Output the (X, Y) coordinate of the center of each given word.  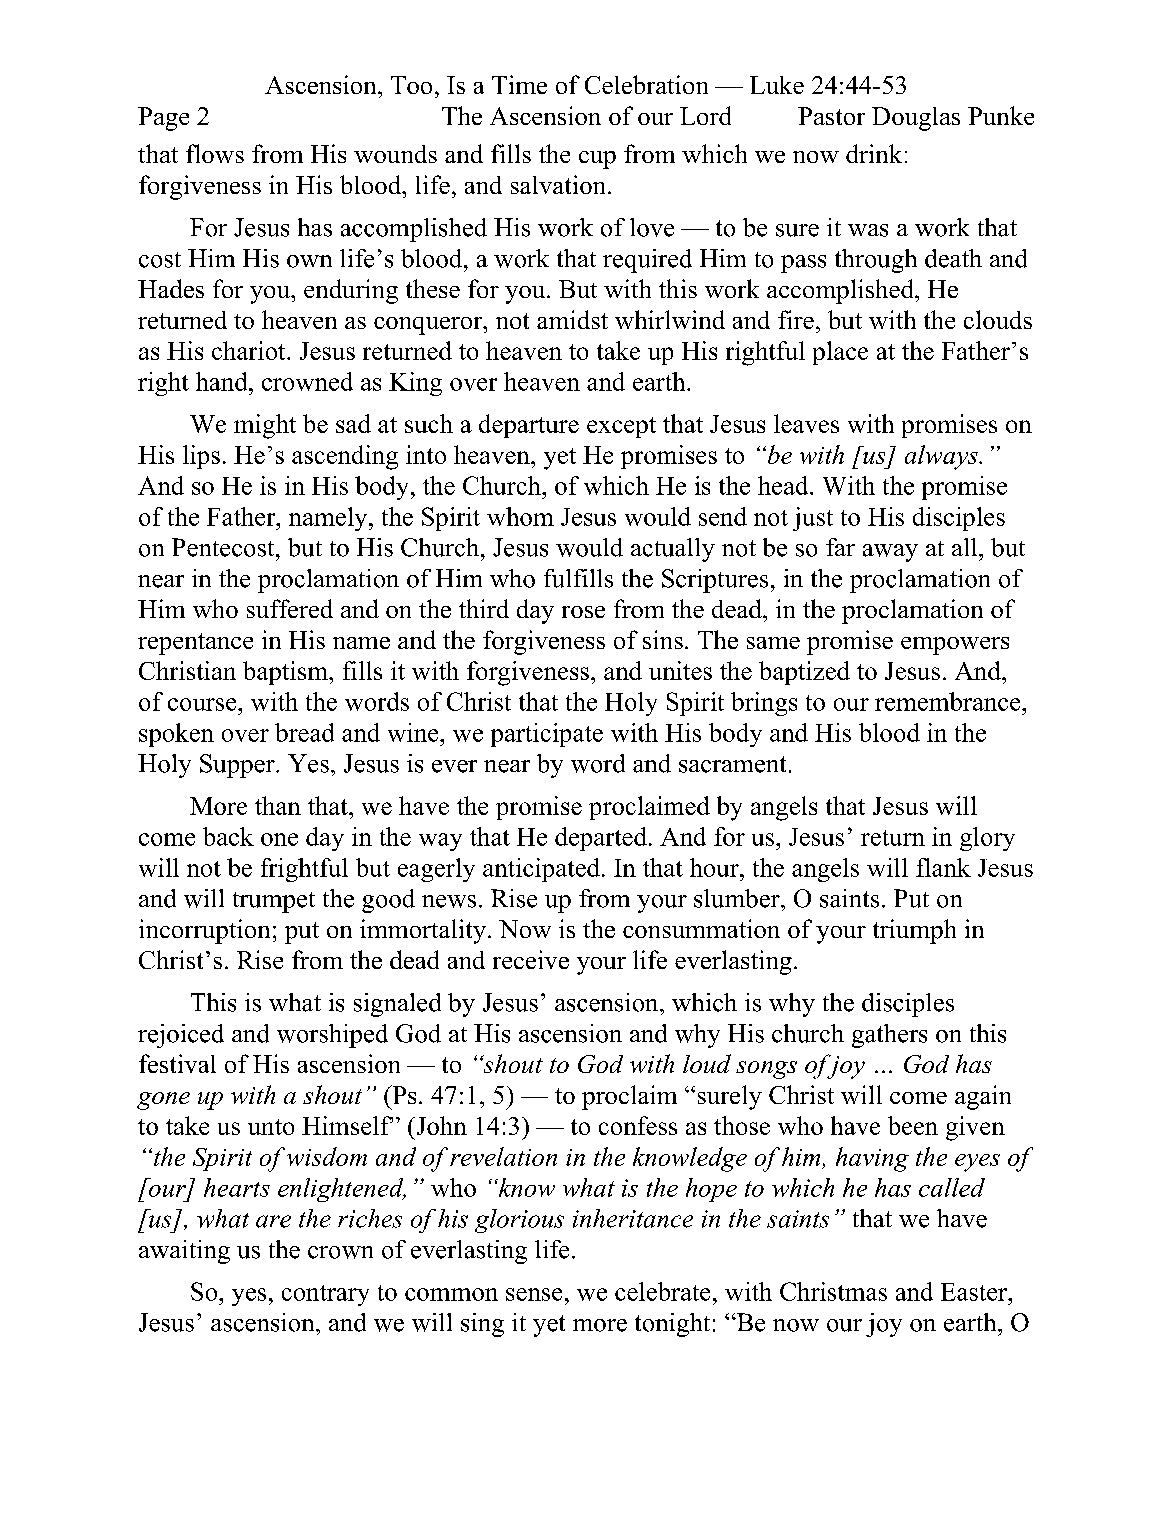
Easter (975, 1292)
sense (534, 1294)
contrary (325, 1295)
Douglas (916, 119)
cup (597, 160)
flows (215, 153)
